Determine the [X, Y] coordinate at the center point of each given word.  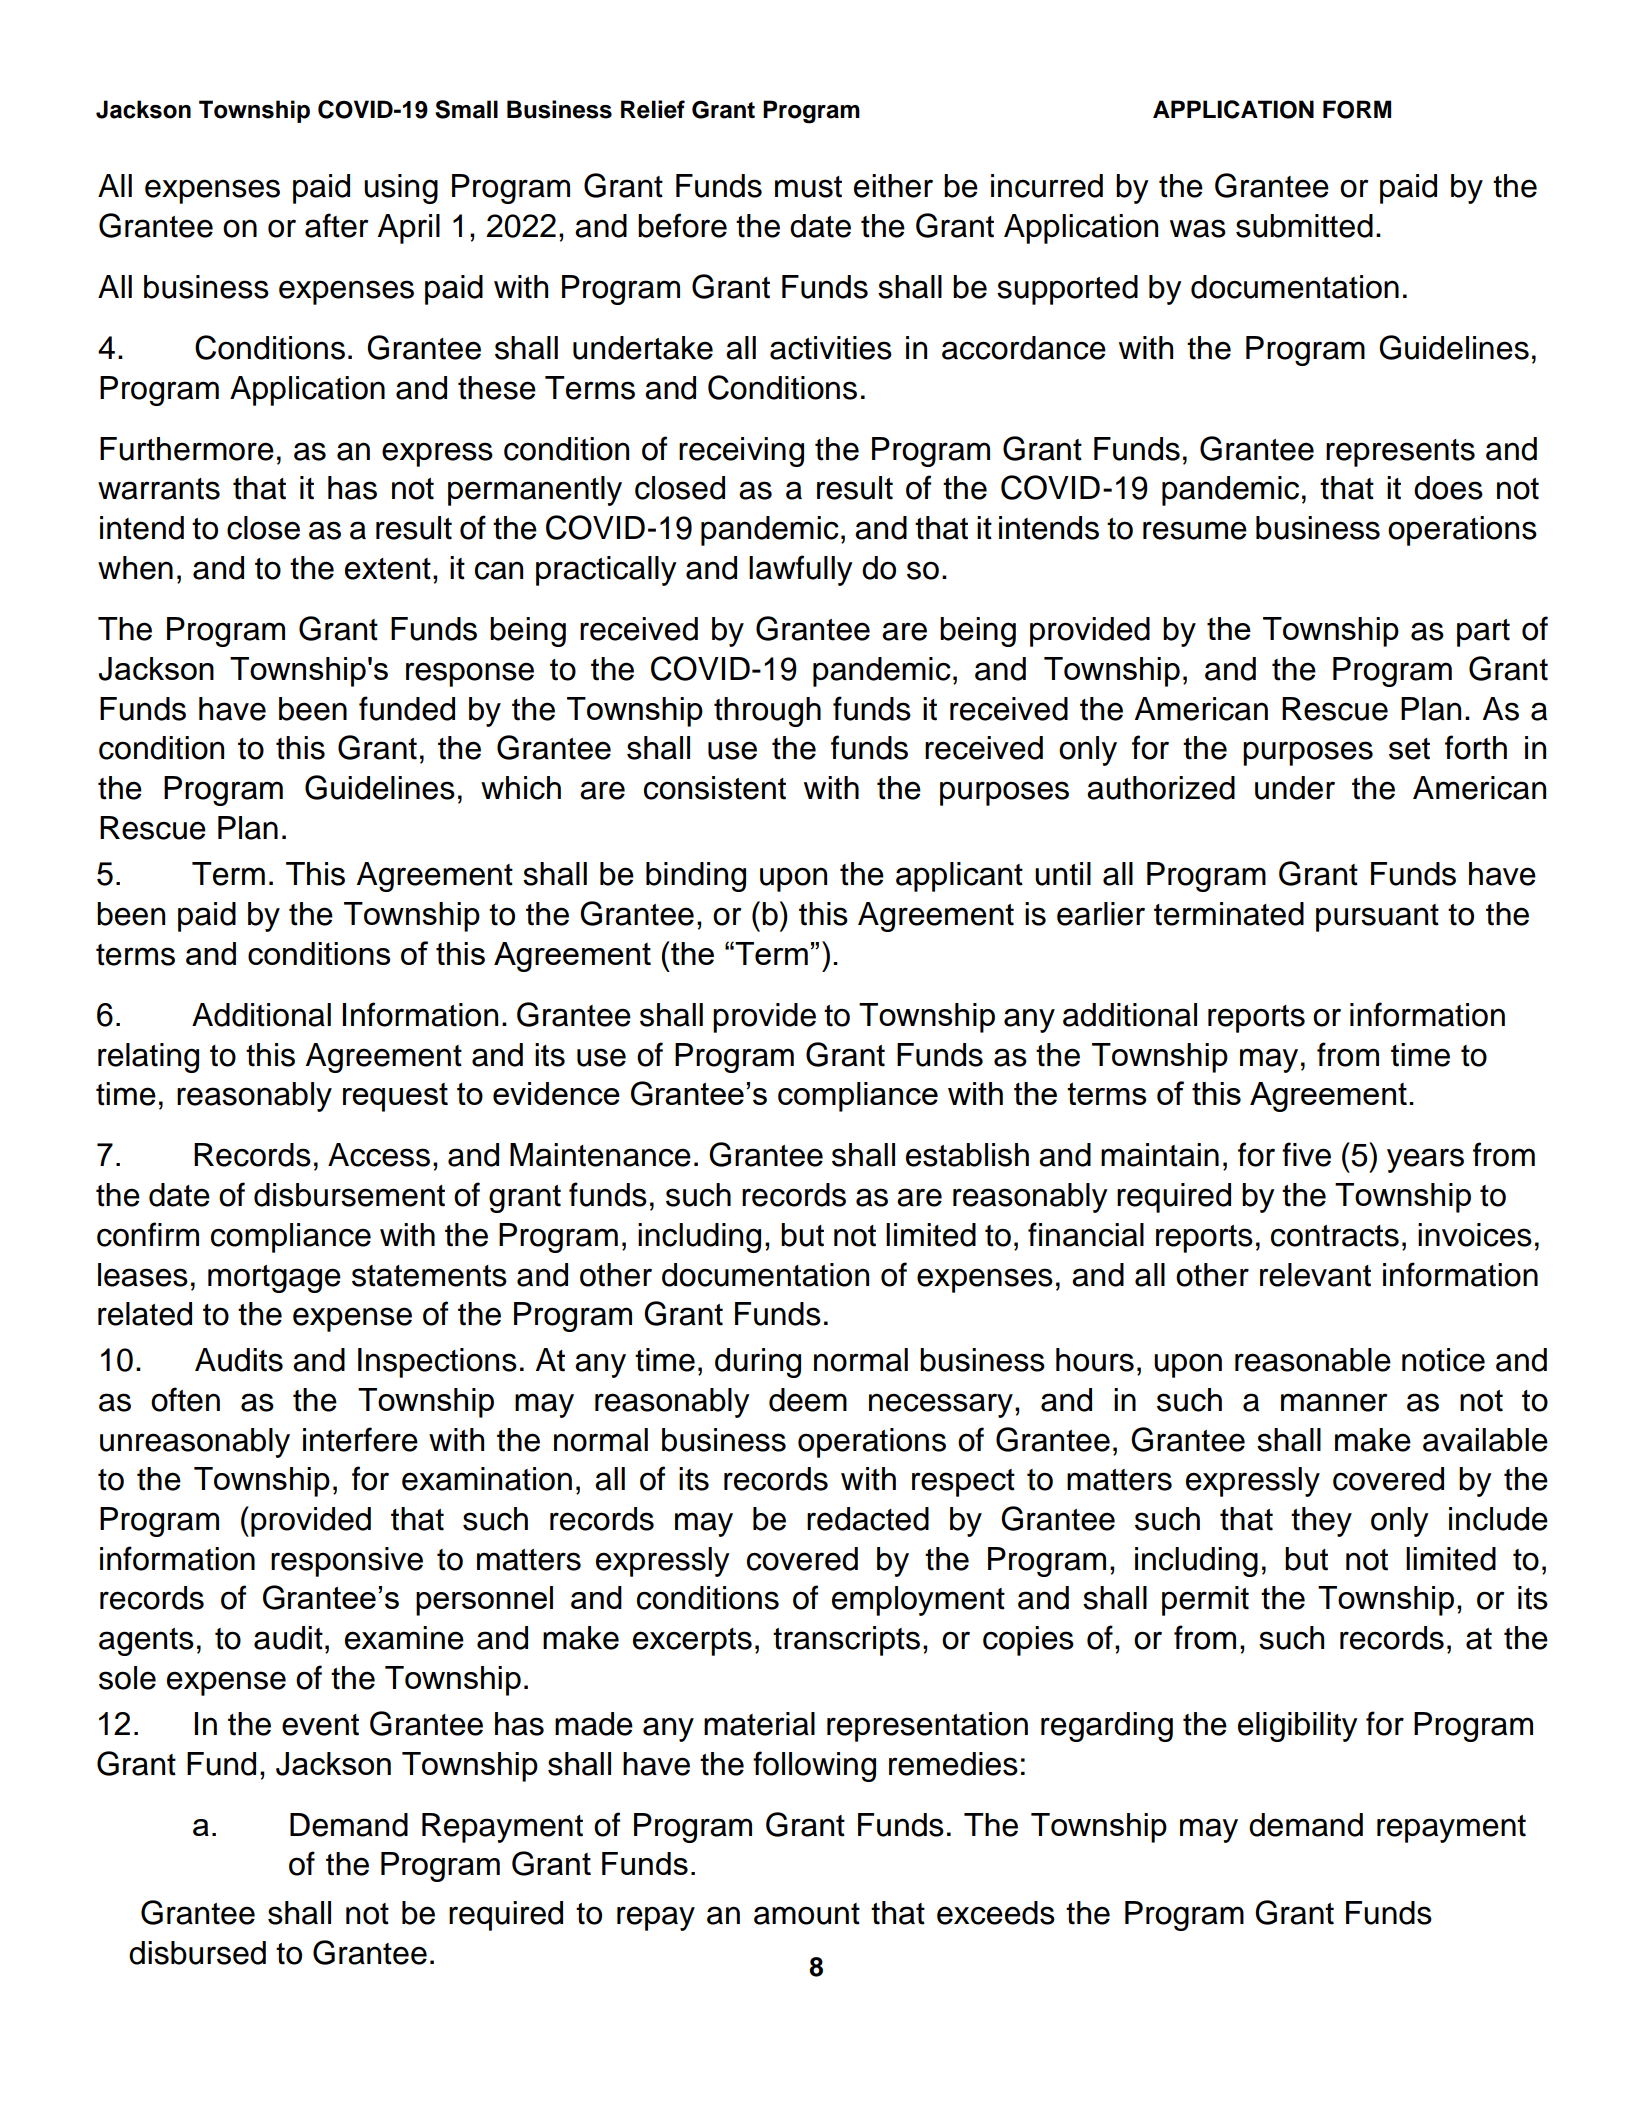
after [336, 225]
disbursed [197, 1953]
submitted [1304, 226]
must [808, 187]
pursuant [1377, 918]
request [395, 1097]
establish [967, 1155]
